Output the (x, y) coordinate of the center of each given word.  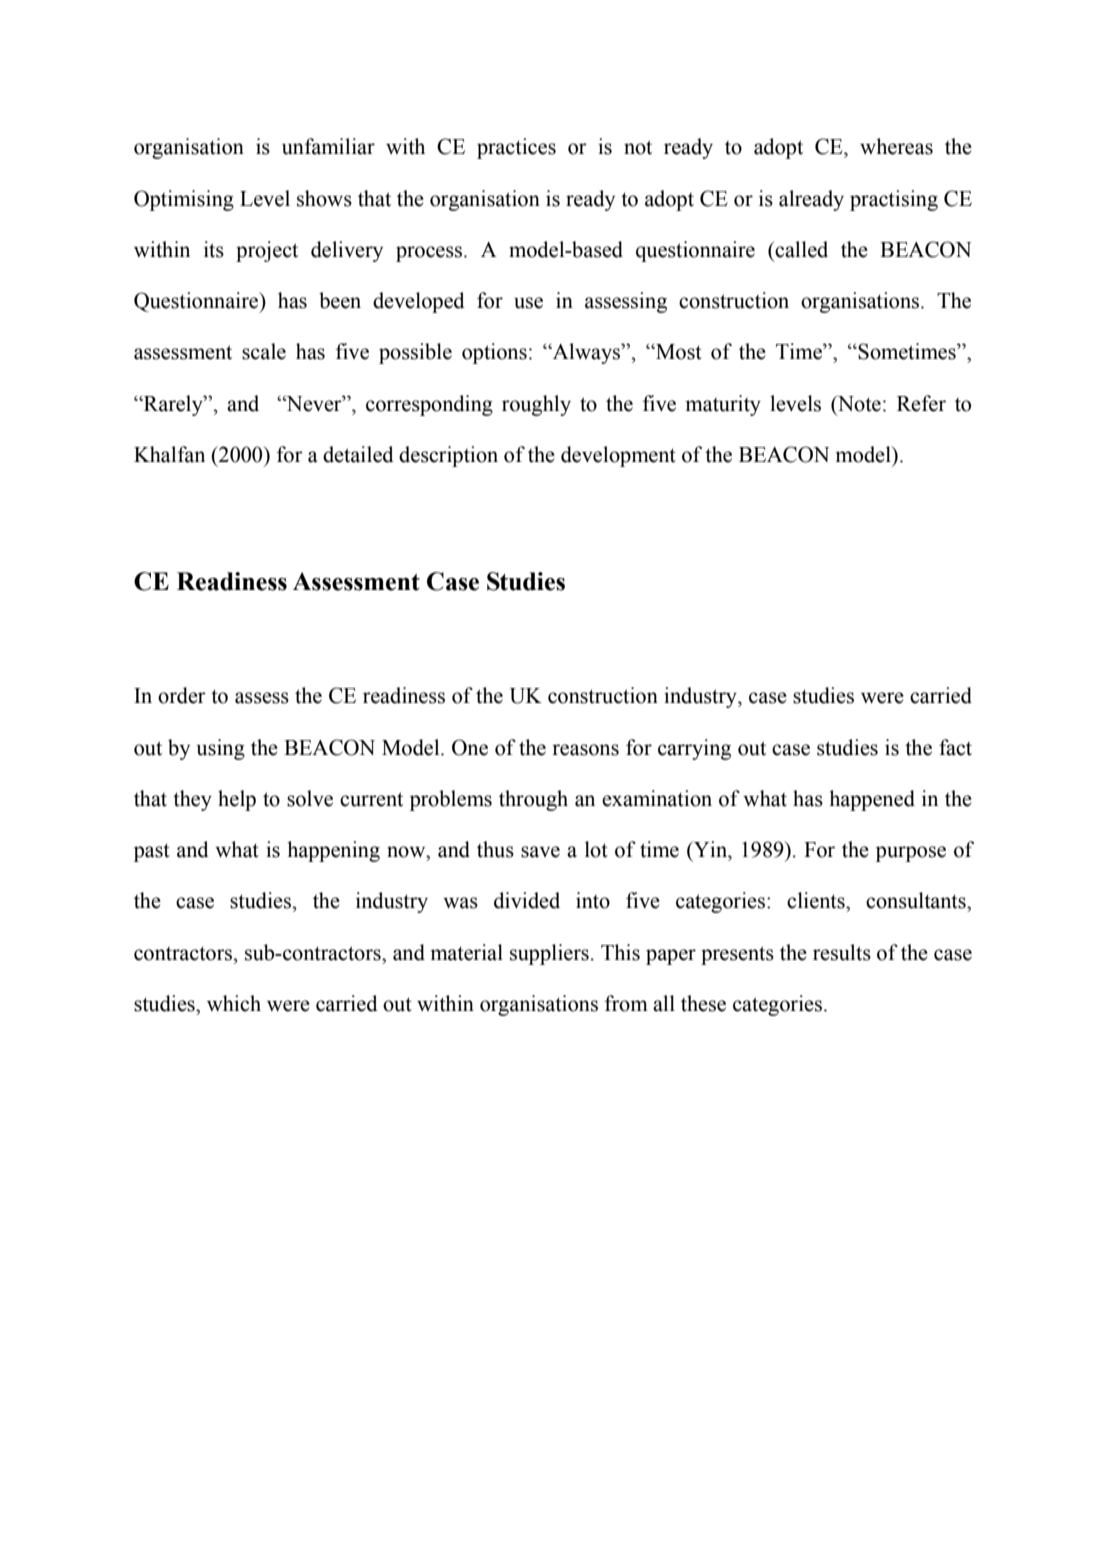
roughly (536, 405)
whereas (896, 146)
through (533, 800)
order (182, 695)
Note (858, 403)
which (234, 1003)
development (618, 456)
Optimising (184, 200)
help (237, 800)
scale (264, 351)
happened (872, 800)
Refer (921, 403)
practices (516, 148)
